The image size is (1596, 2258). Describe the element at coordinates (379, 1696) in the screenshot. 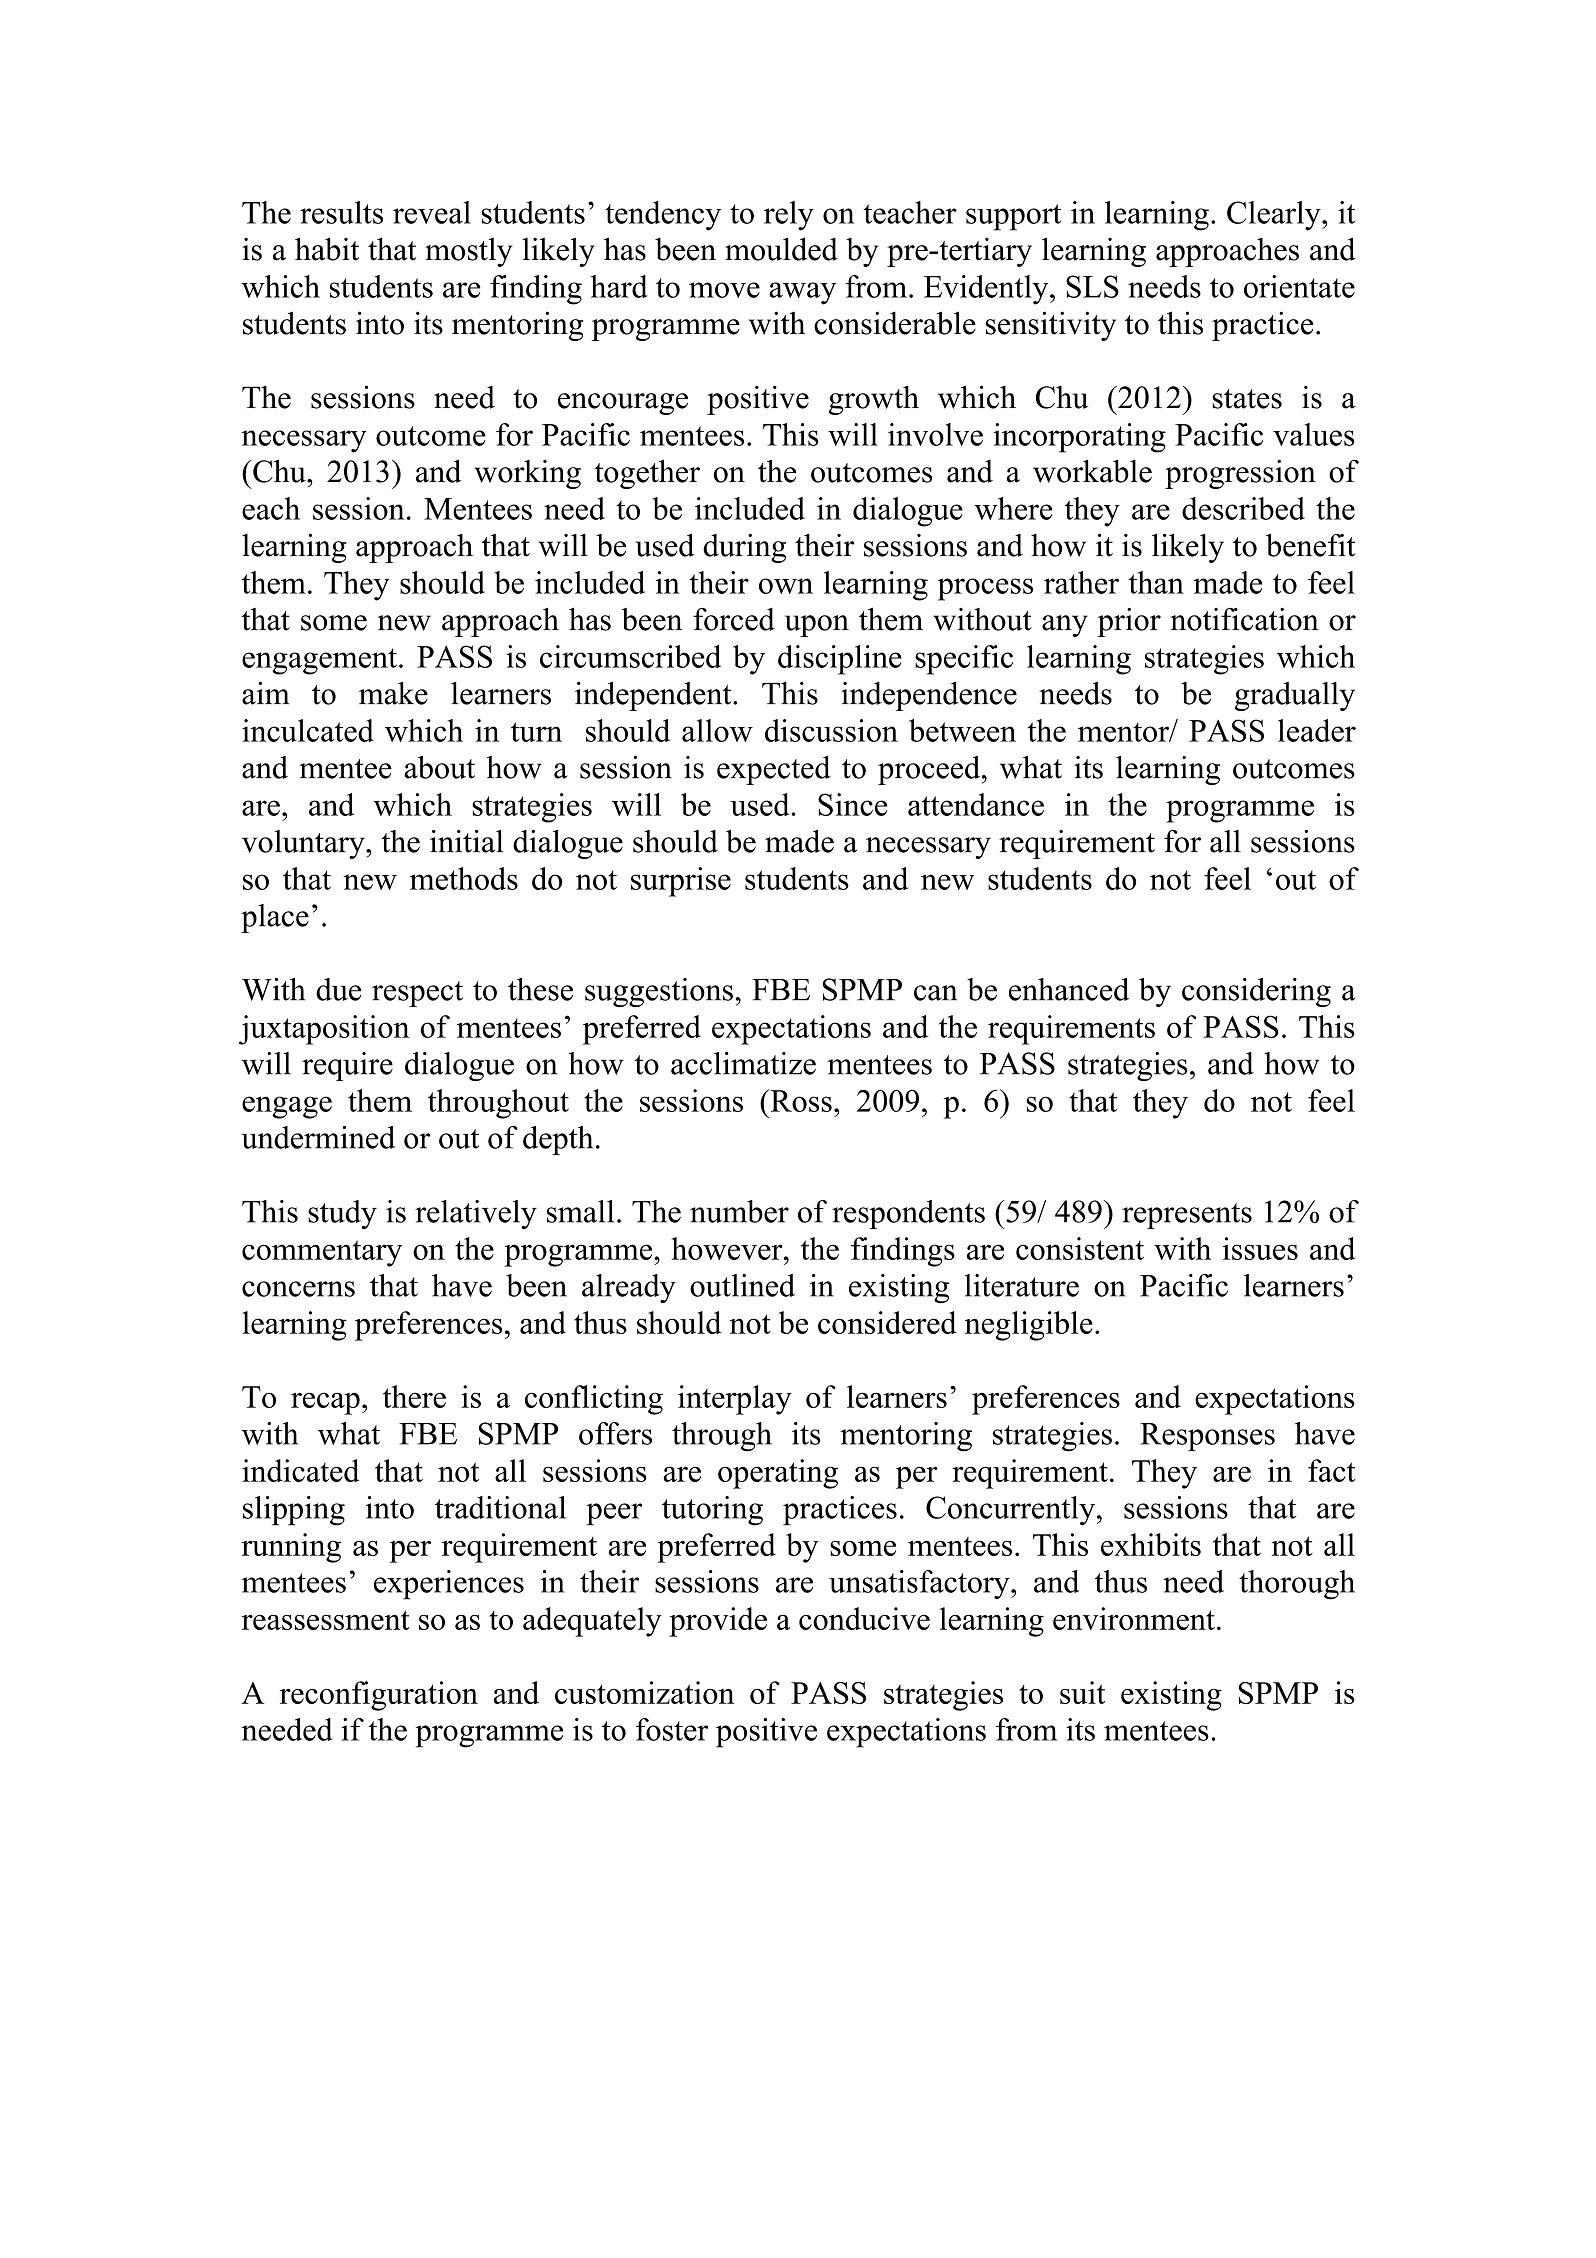

I see `reconfiguration` at that location.
